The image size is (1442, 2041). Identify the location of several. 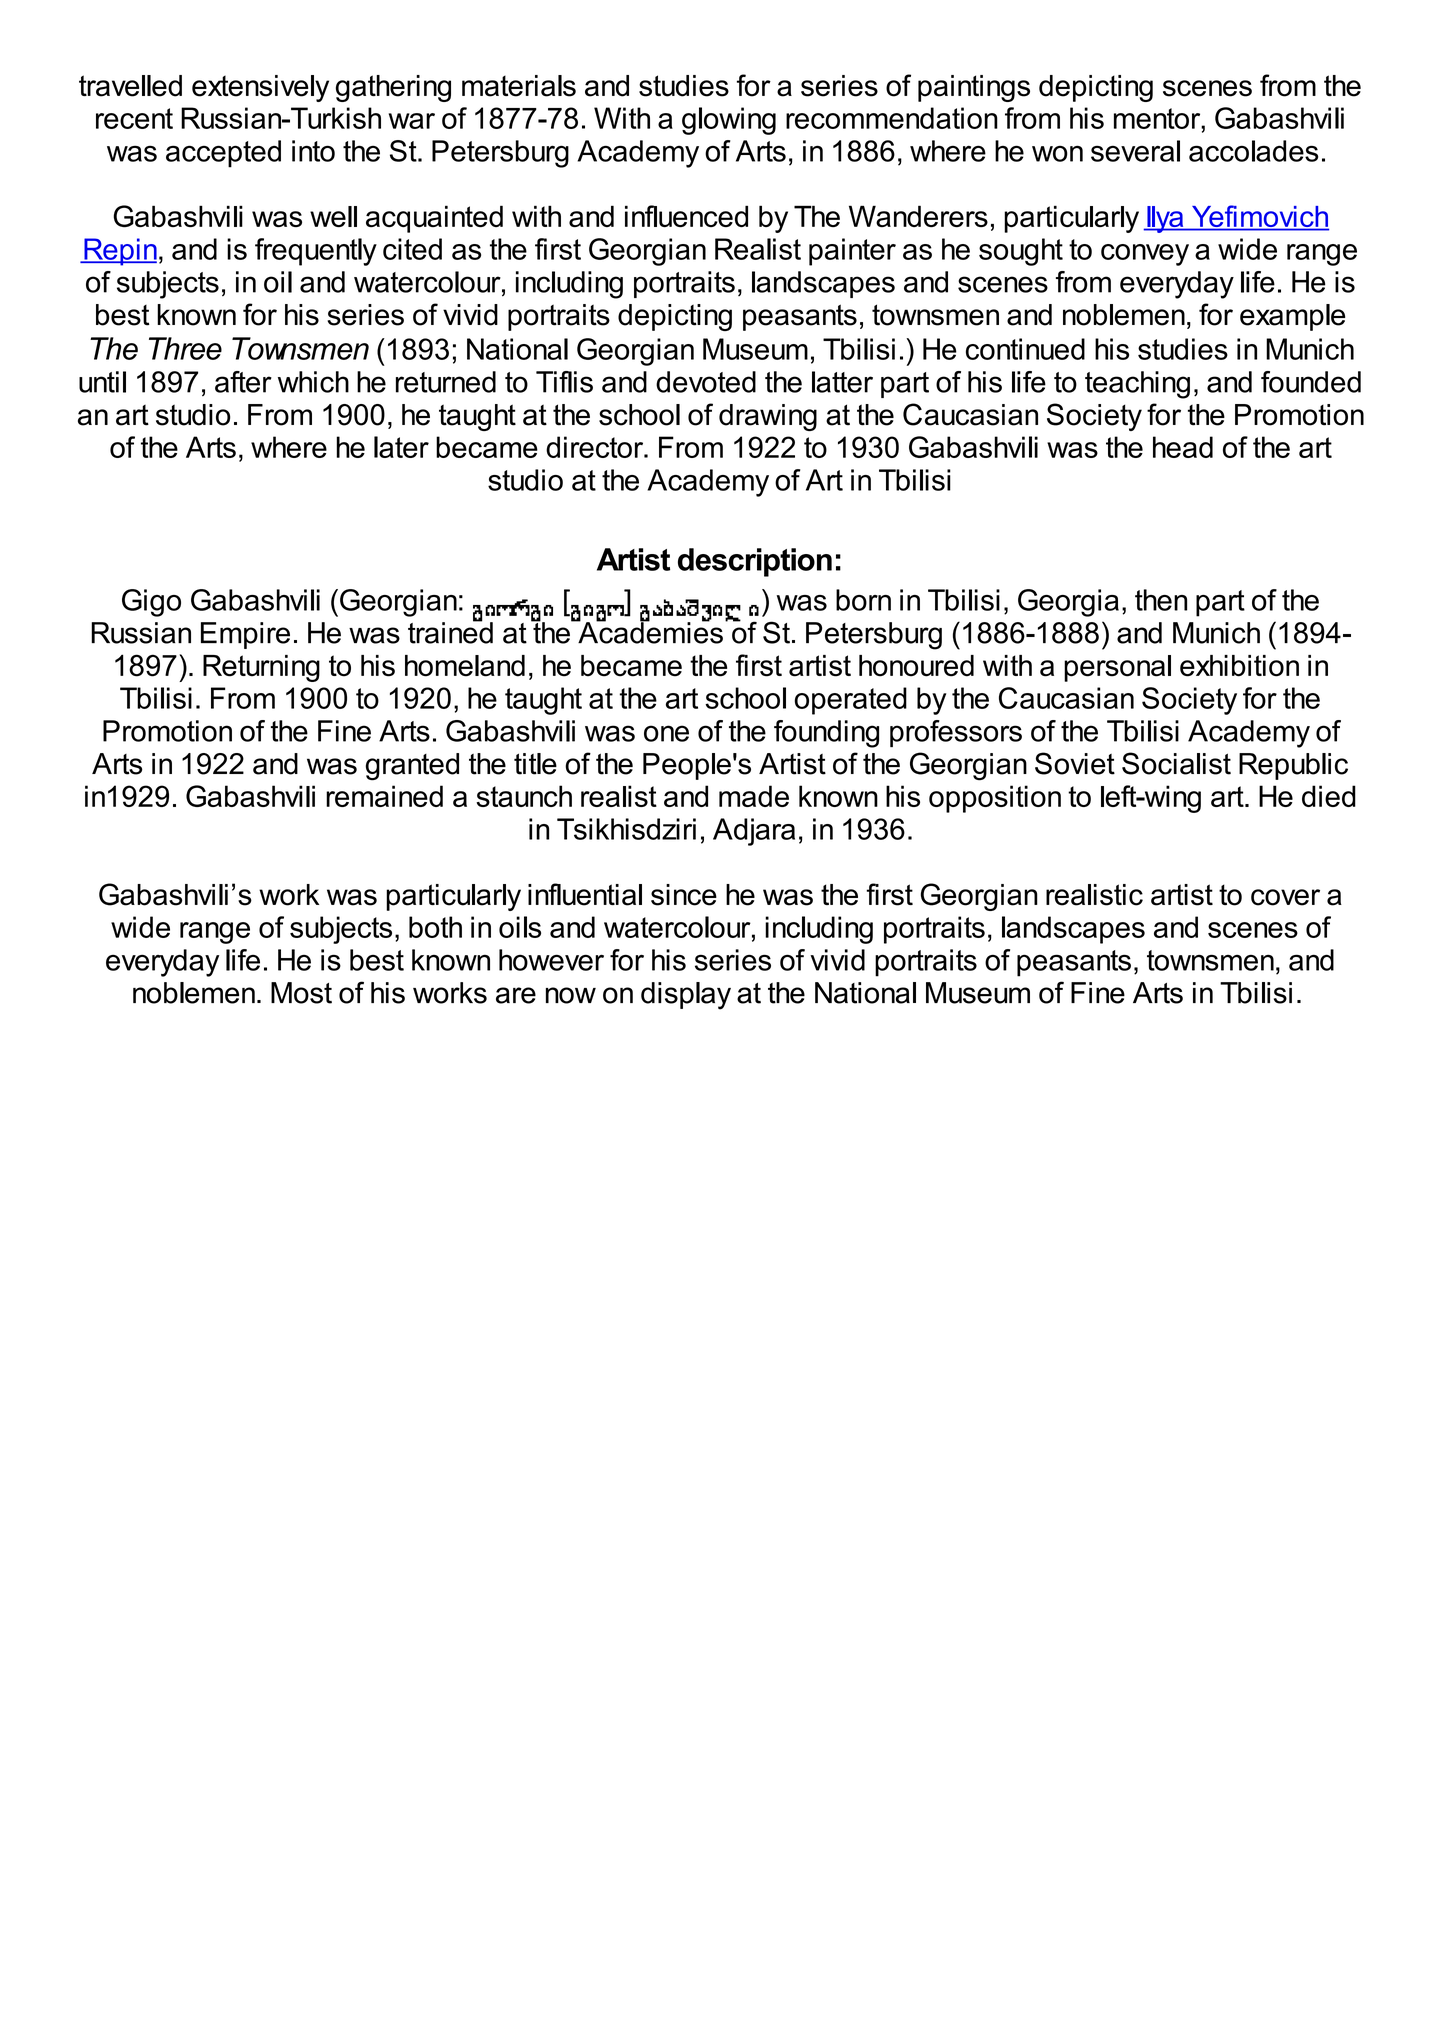
(1135, 151).
